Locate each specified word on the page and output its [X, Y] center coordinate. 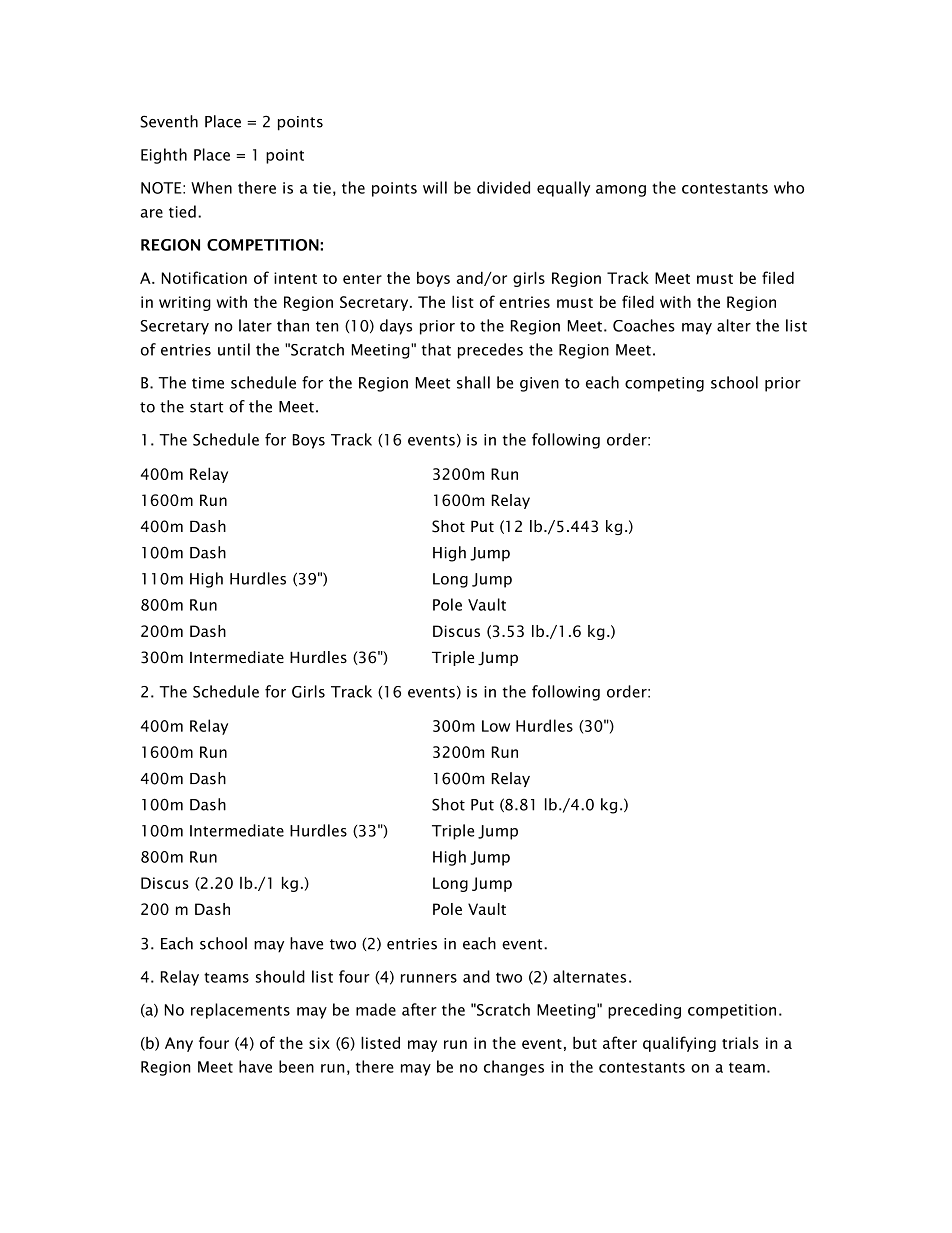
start [206, 407]
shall [473, 382]
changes [514, 1068]
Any [179, 1044]
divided [503, 187]
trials [740, 1042]
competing [664, 384]
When [211, 187]
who [789, 187]
